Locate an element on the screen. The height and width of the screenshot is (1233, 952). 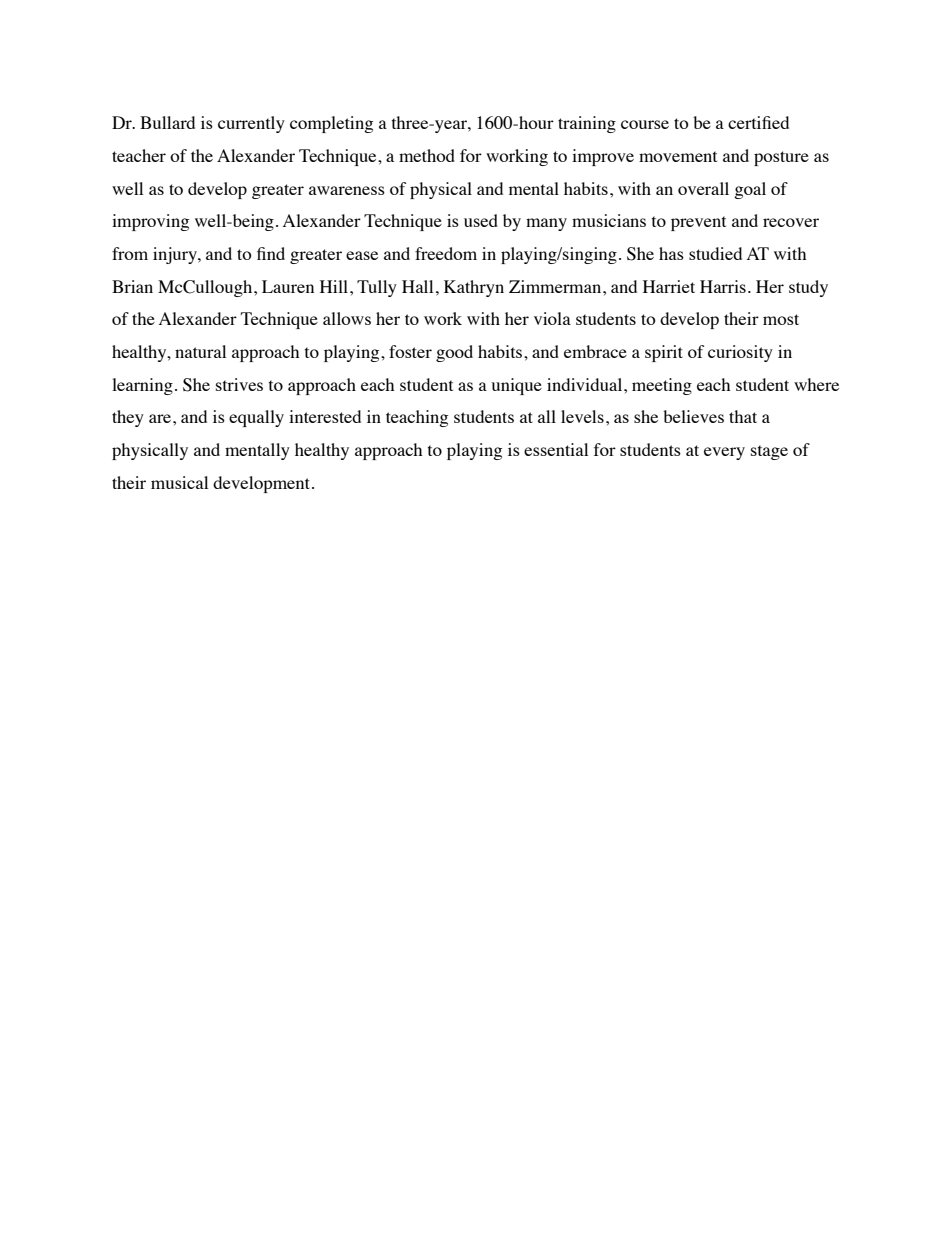
Harris is located at coordinates (723, 286).
